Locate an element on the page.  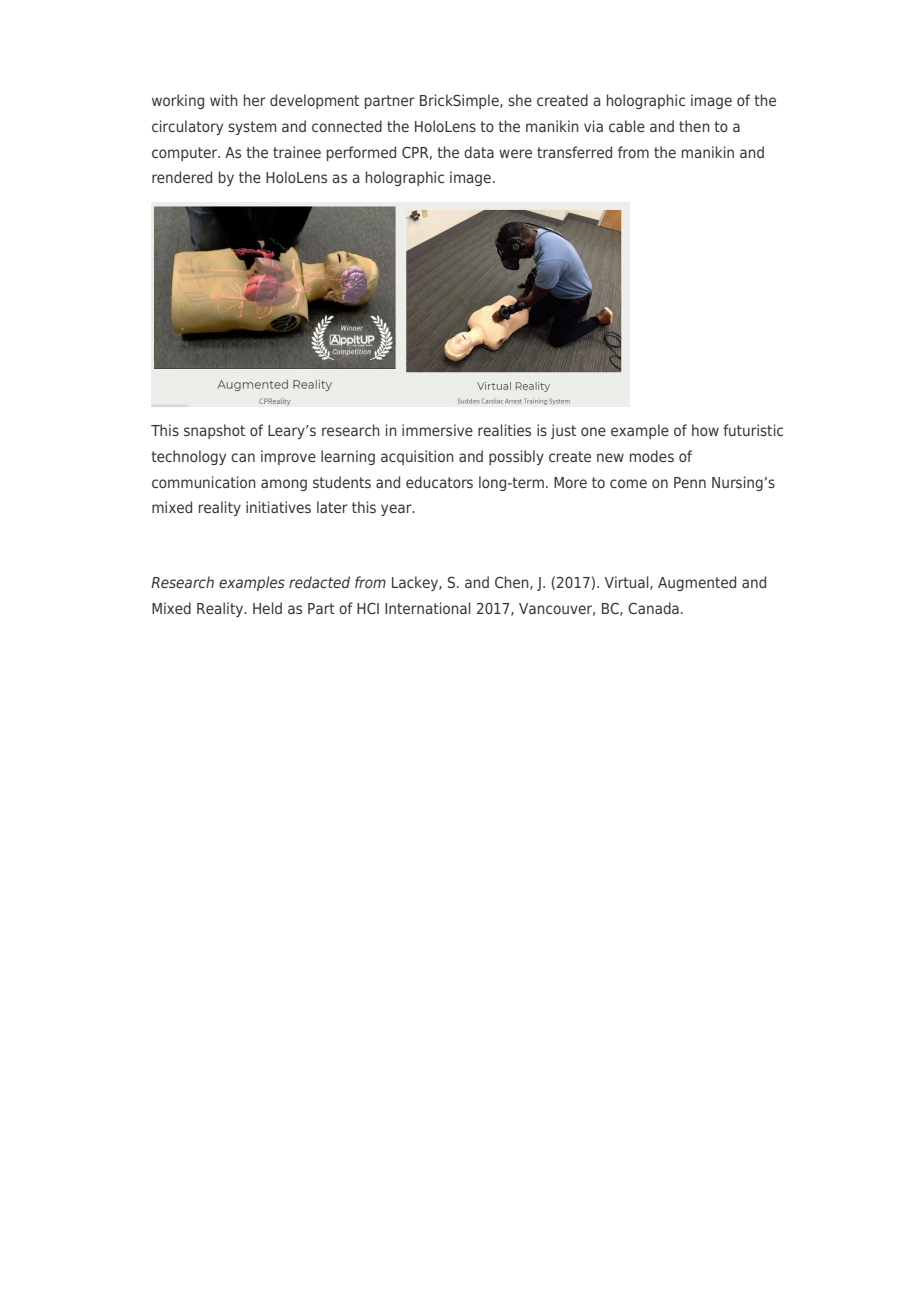
she is located at coordinates (520, 100).
